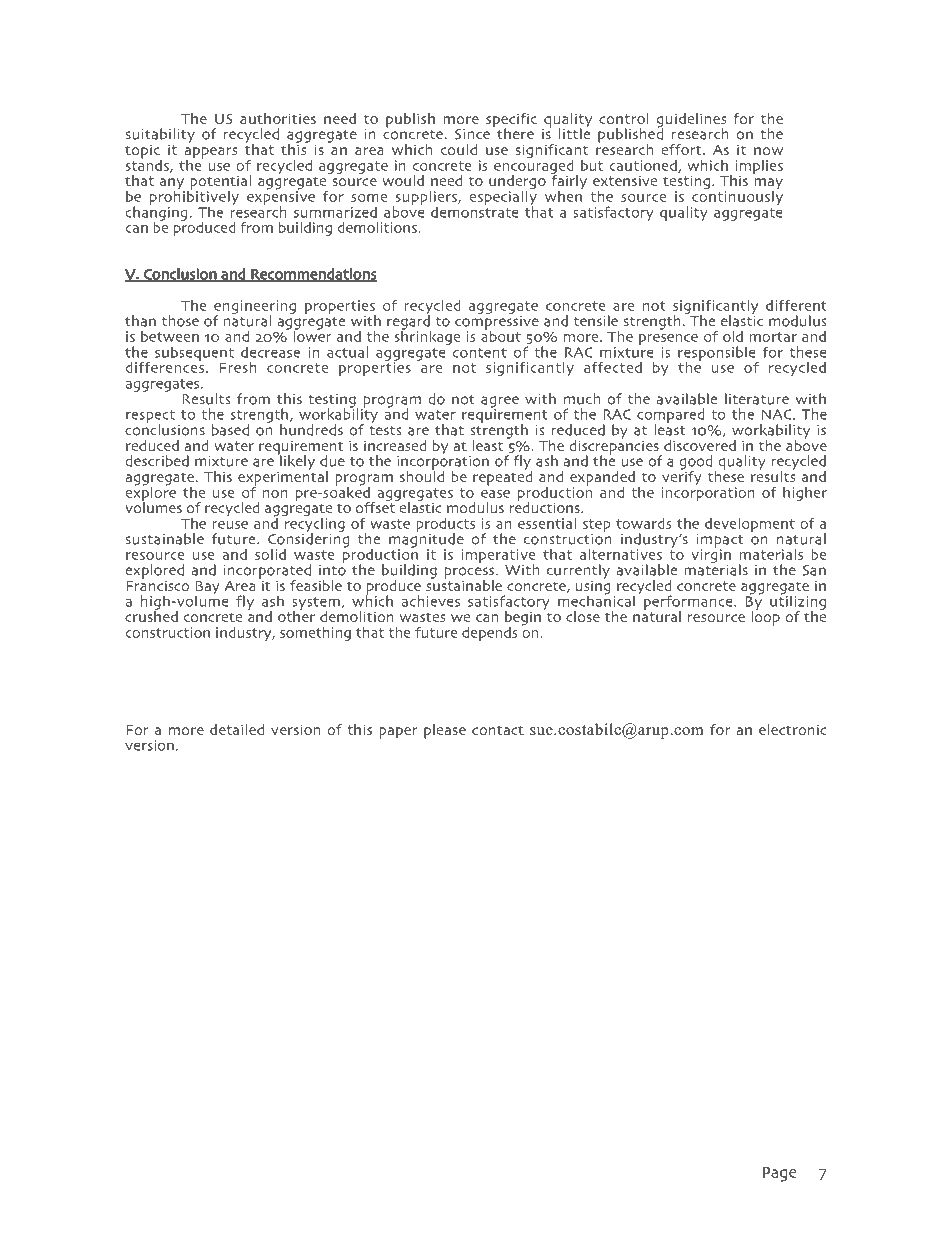 Image resolution: width=952 pixels, height=1233 pixels. I want to click on loop, so click(765, 617).
